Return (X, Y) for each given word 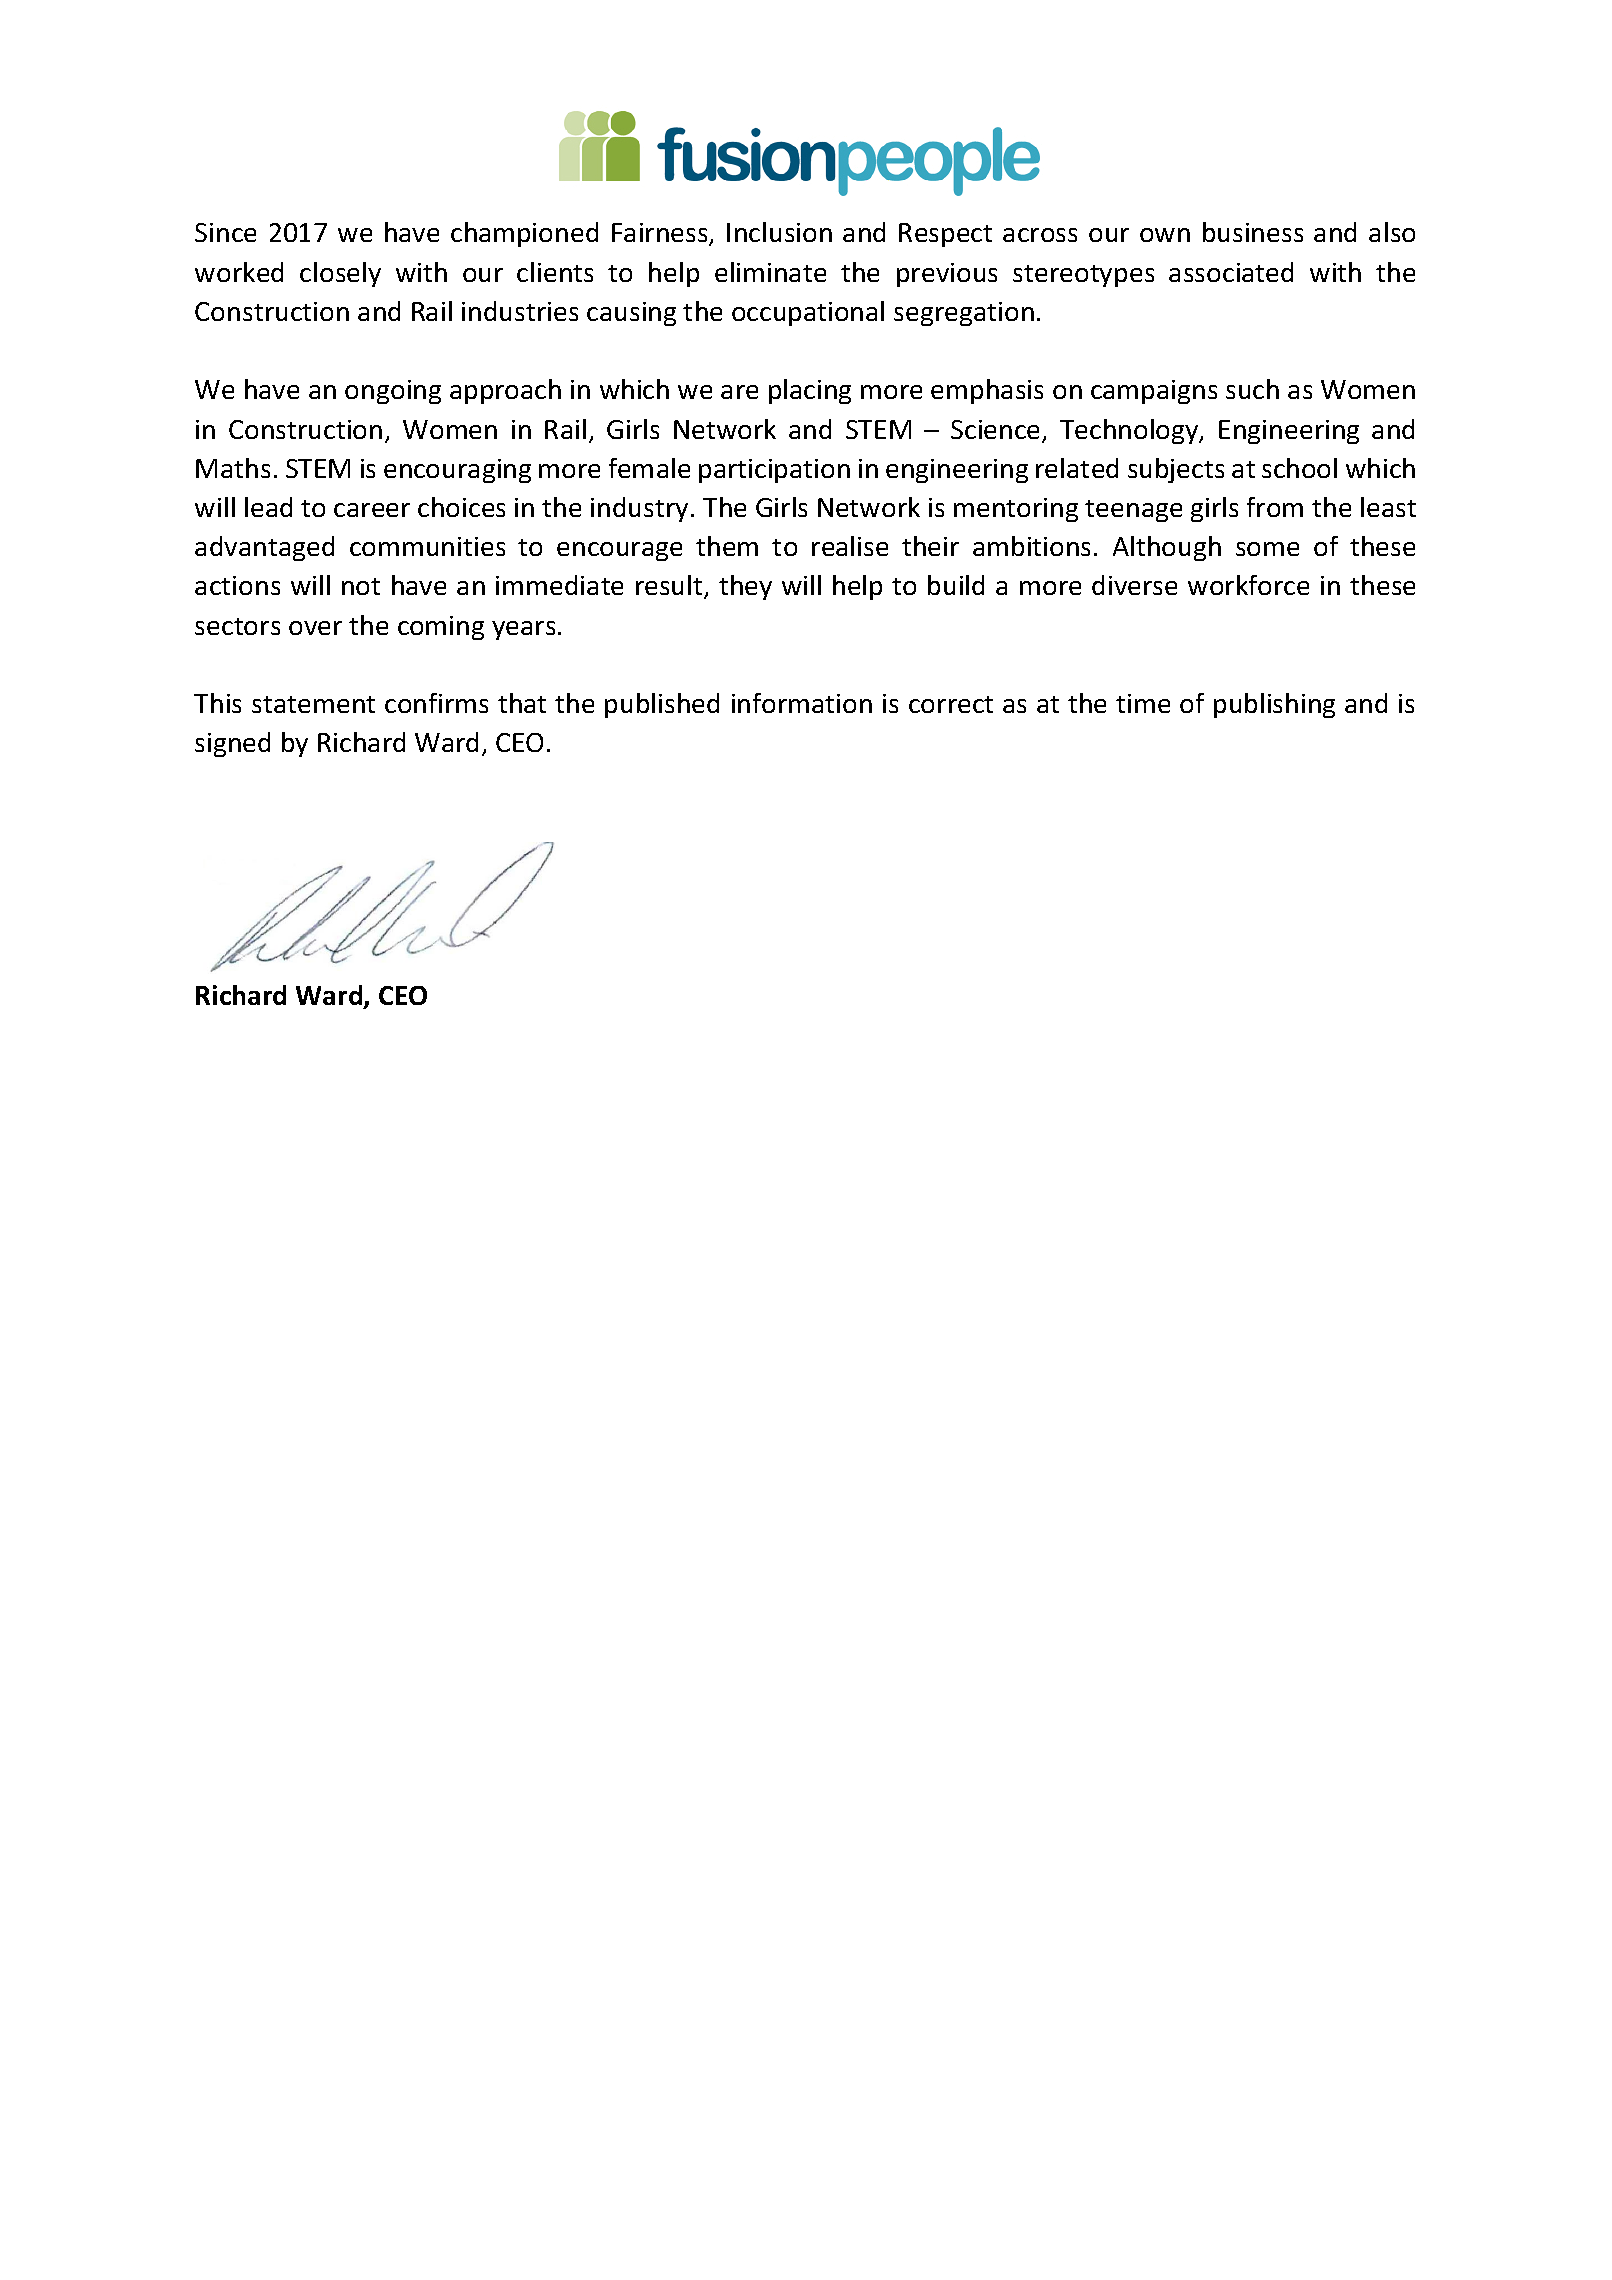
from (1275, 507)
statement (313, 704)
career (372, 510)
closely (340, 274)
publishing (1274, 705)
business (1253, 232)
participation (774, 471)
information (802, 703)
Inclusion (779, 232)
